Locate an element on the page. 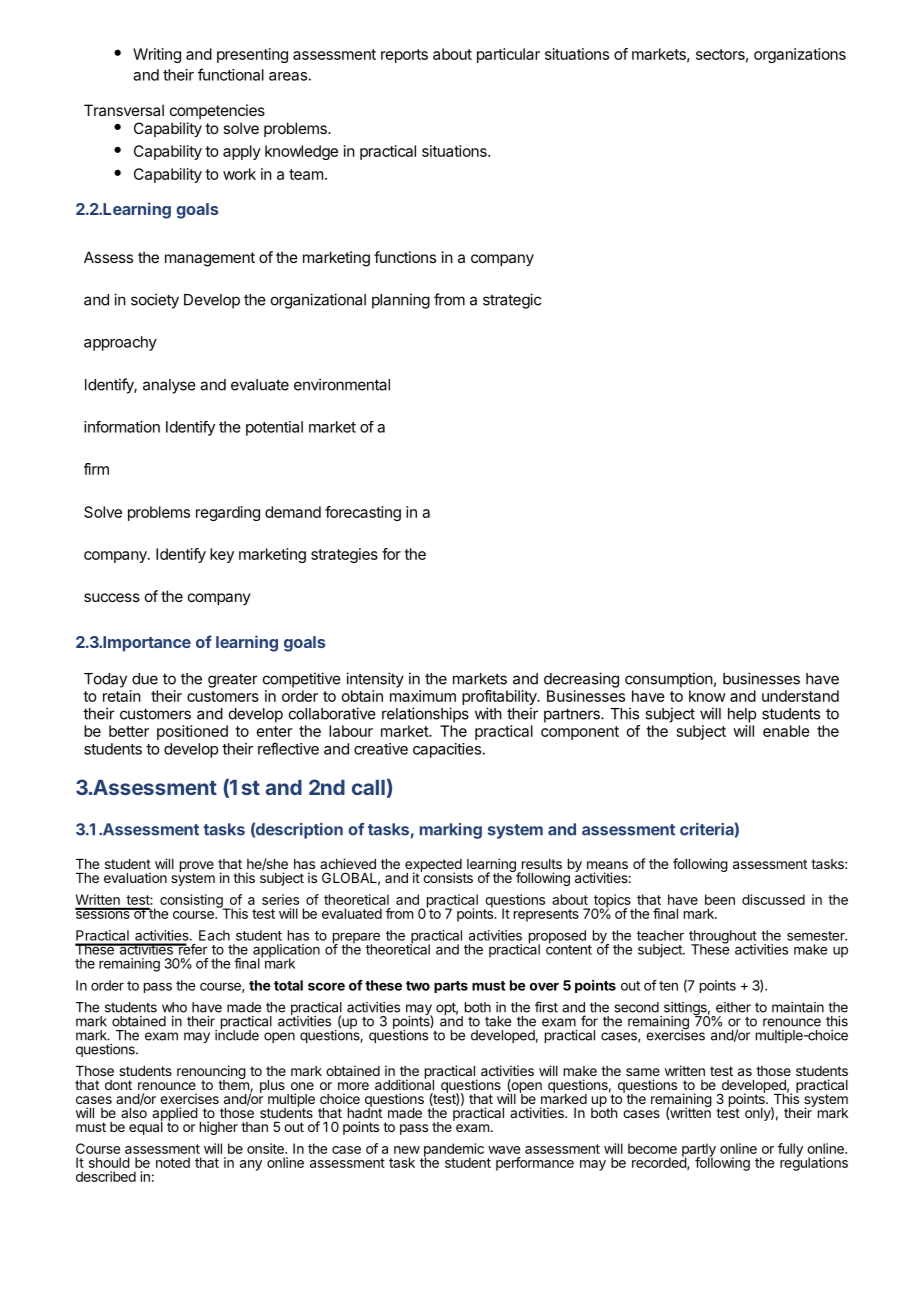 The width and height of the page is (924, 1308). consists is located at coordinates (447, 876).
